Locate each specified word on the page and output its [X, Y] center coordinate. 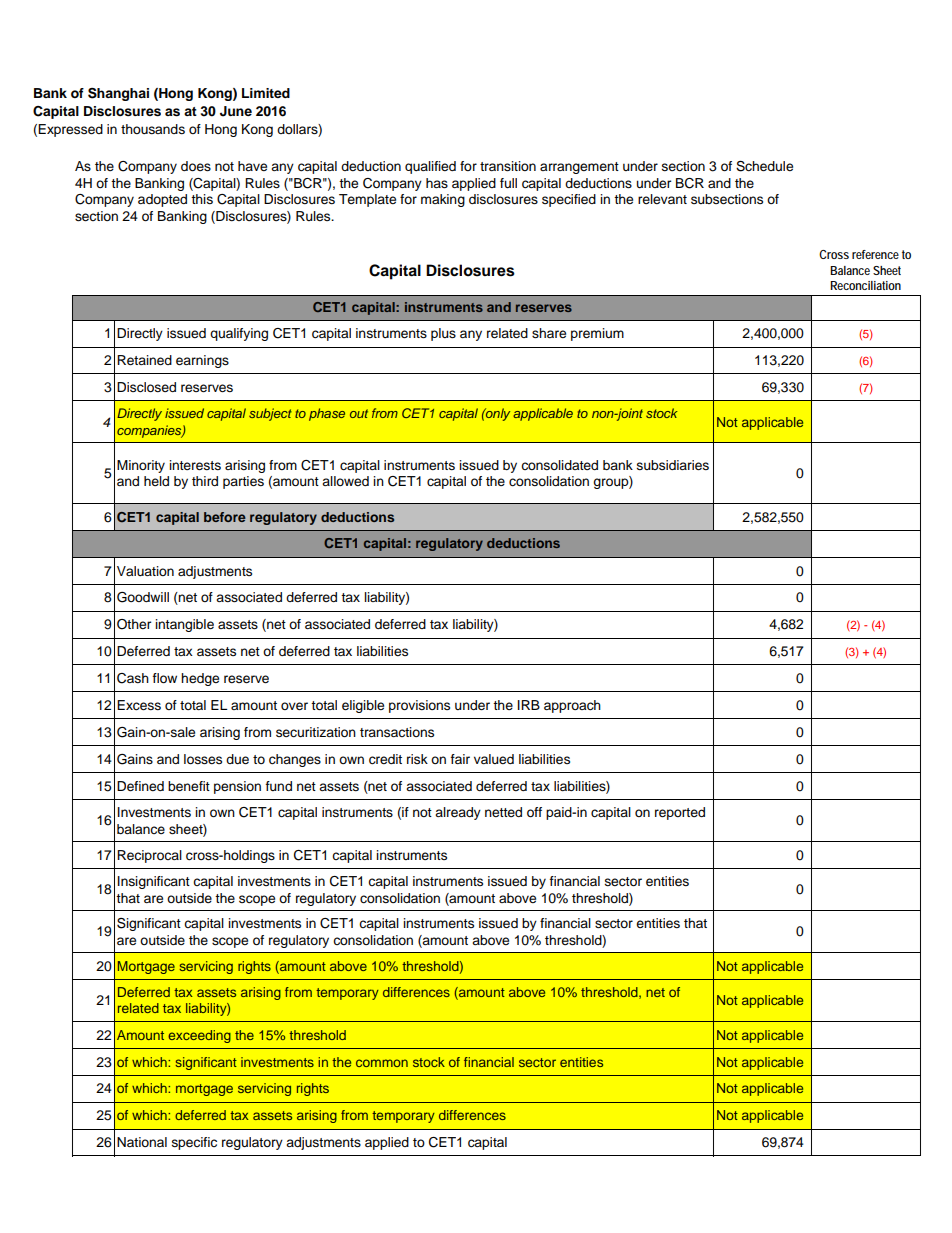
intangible [184, 625]
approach [572, 706]
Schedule [764, 166]
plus [443, 334]
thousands [153, 129]
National [142, 1142]
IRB [529, 705]
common [382, 1063]
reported [680, 813]
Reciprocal [149, 856]
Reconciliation [865, 285]
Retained [144, 360]
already [458, 813]
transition [508, 166]
